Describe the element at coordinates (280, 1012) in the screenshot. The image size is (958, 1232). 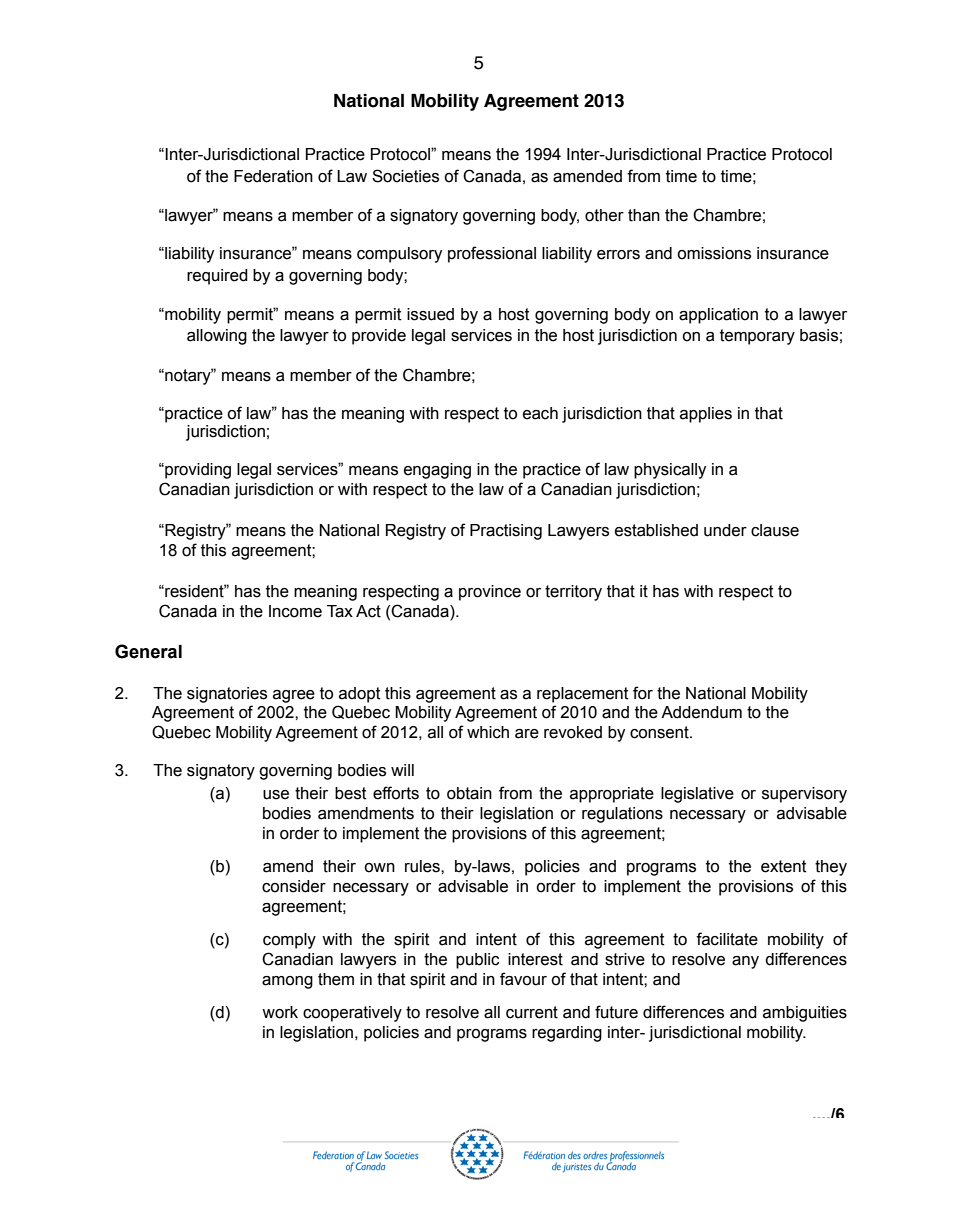
I see `work` at that location.
